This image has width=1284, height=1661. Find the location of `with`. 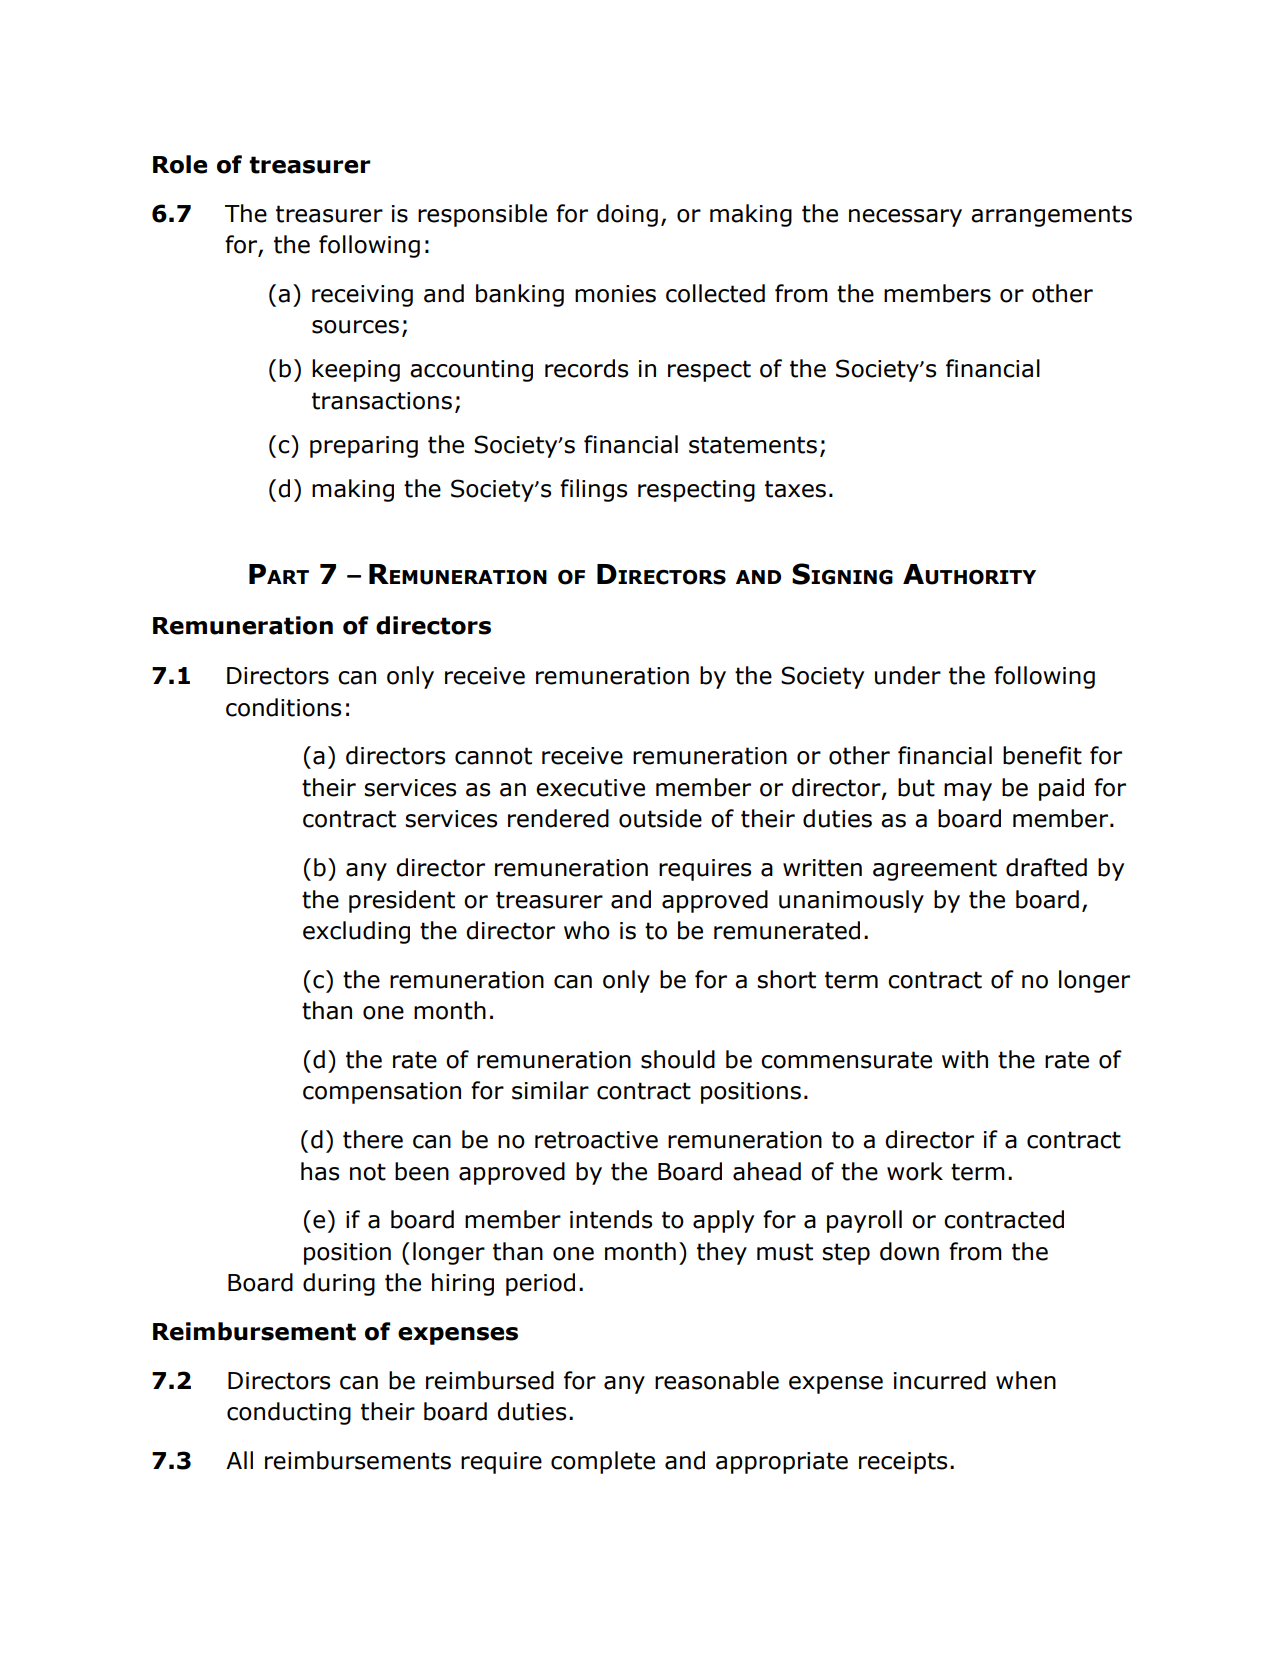

with is located at coordinates (965, 1059).
